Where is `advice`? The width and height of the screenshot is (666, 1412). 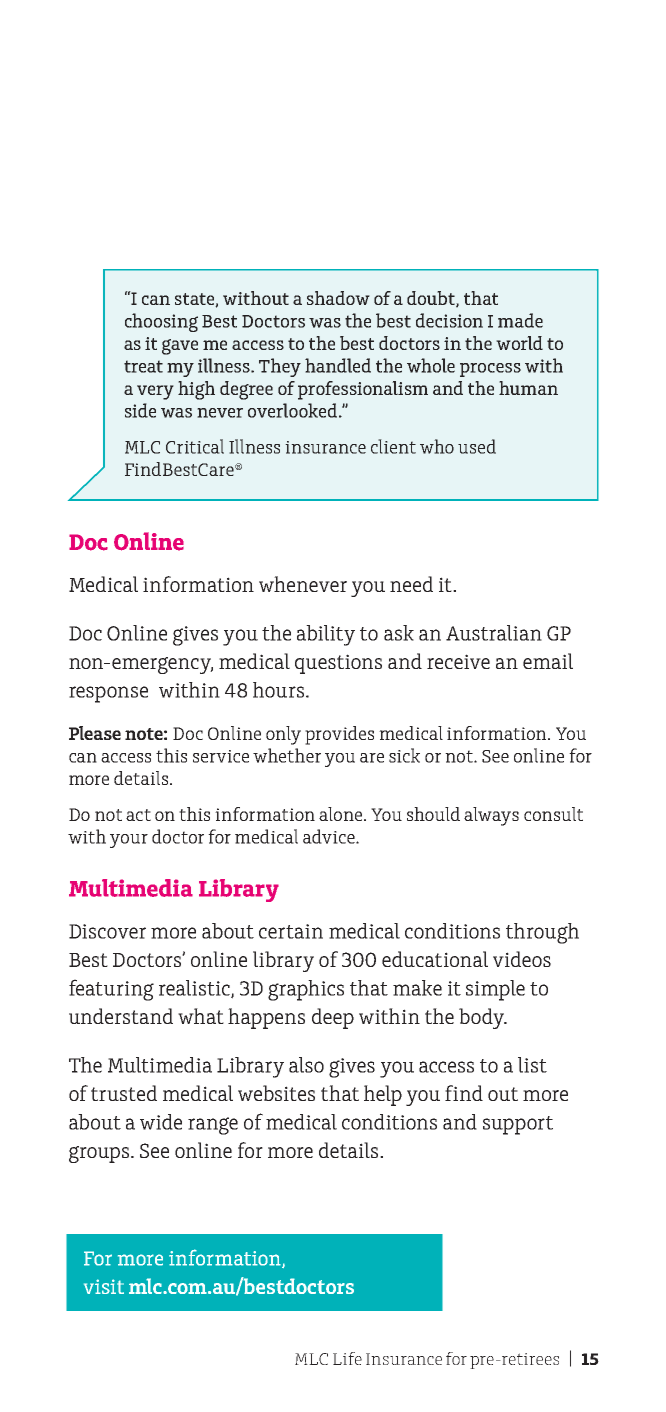
advice is located at coordinates (330, 836).
